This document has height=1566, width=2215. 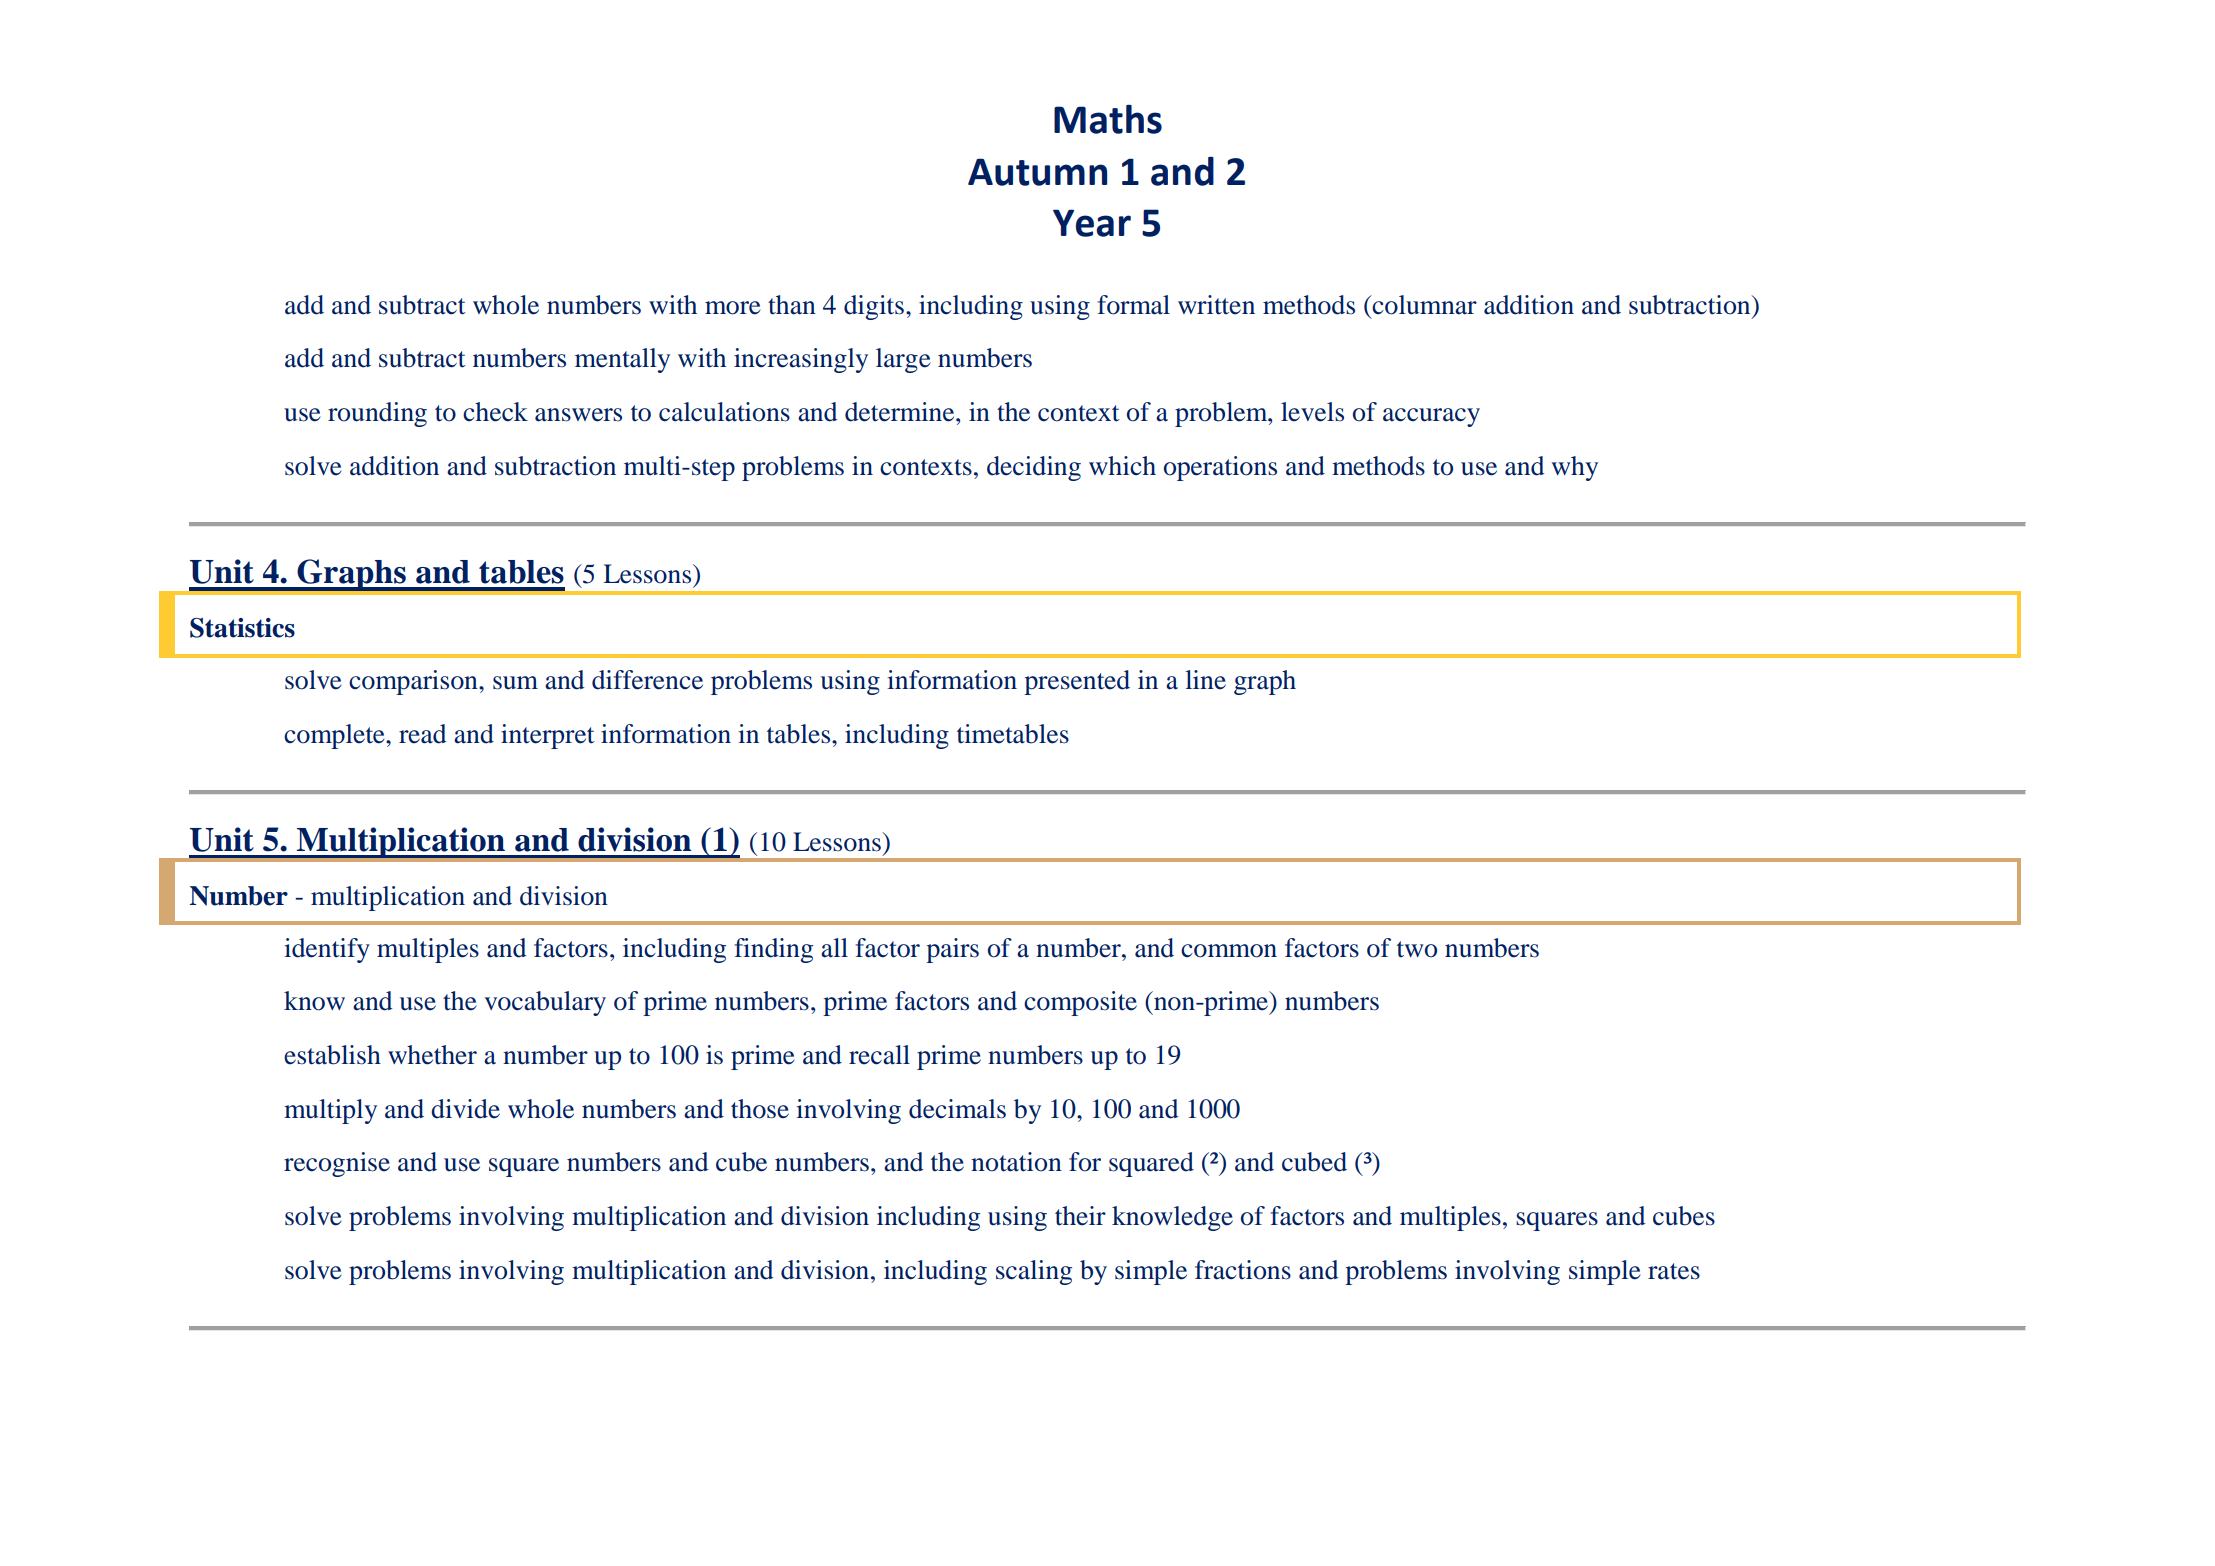 What do you see at coordinates (1037, 172) in the document?
I see `Autumn` at bounding box center [1037, 172].
